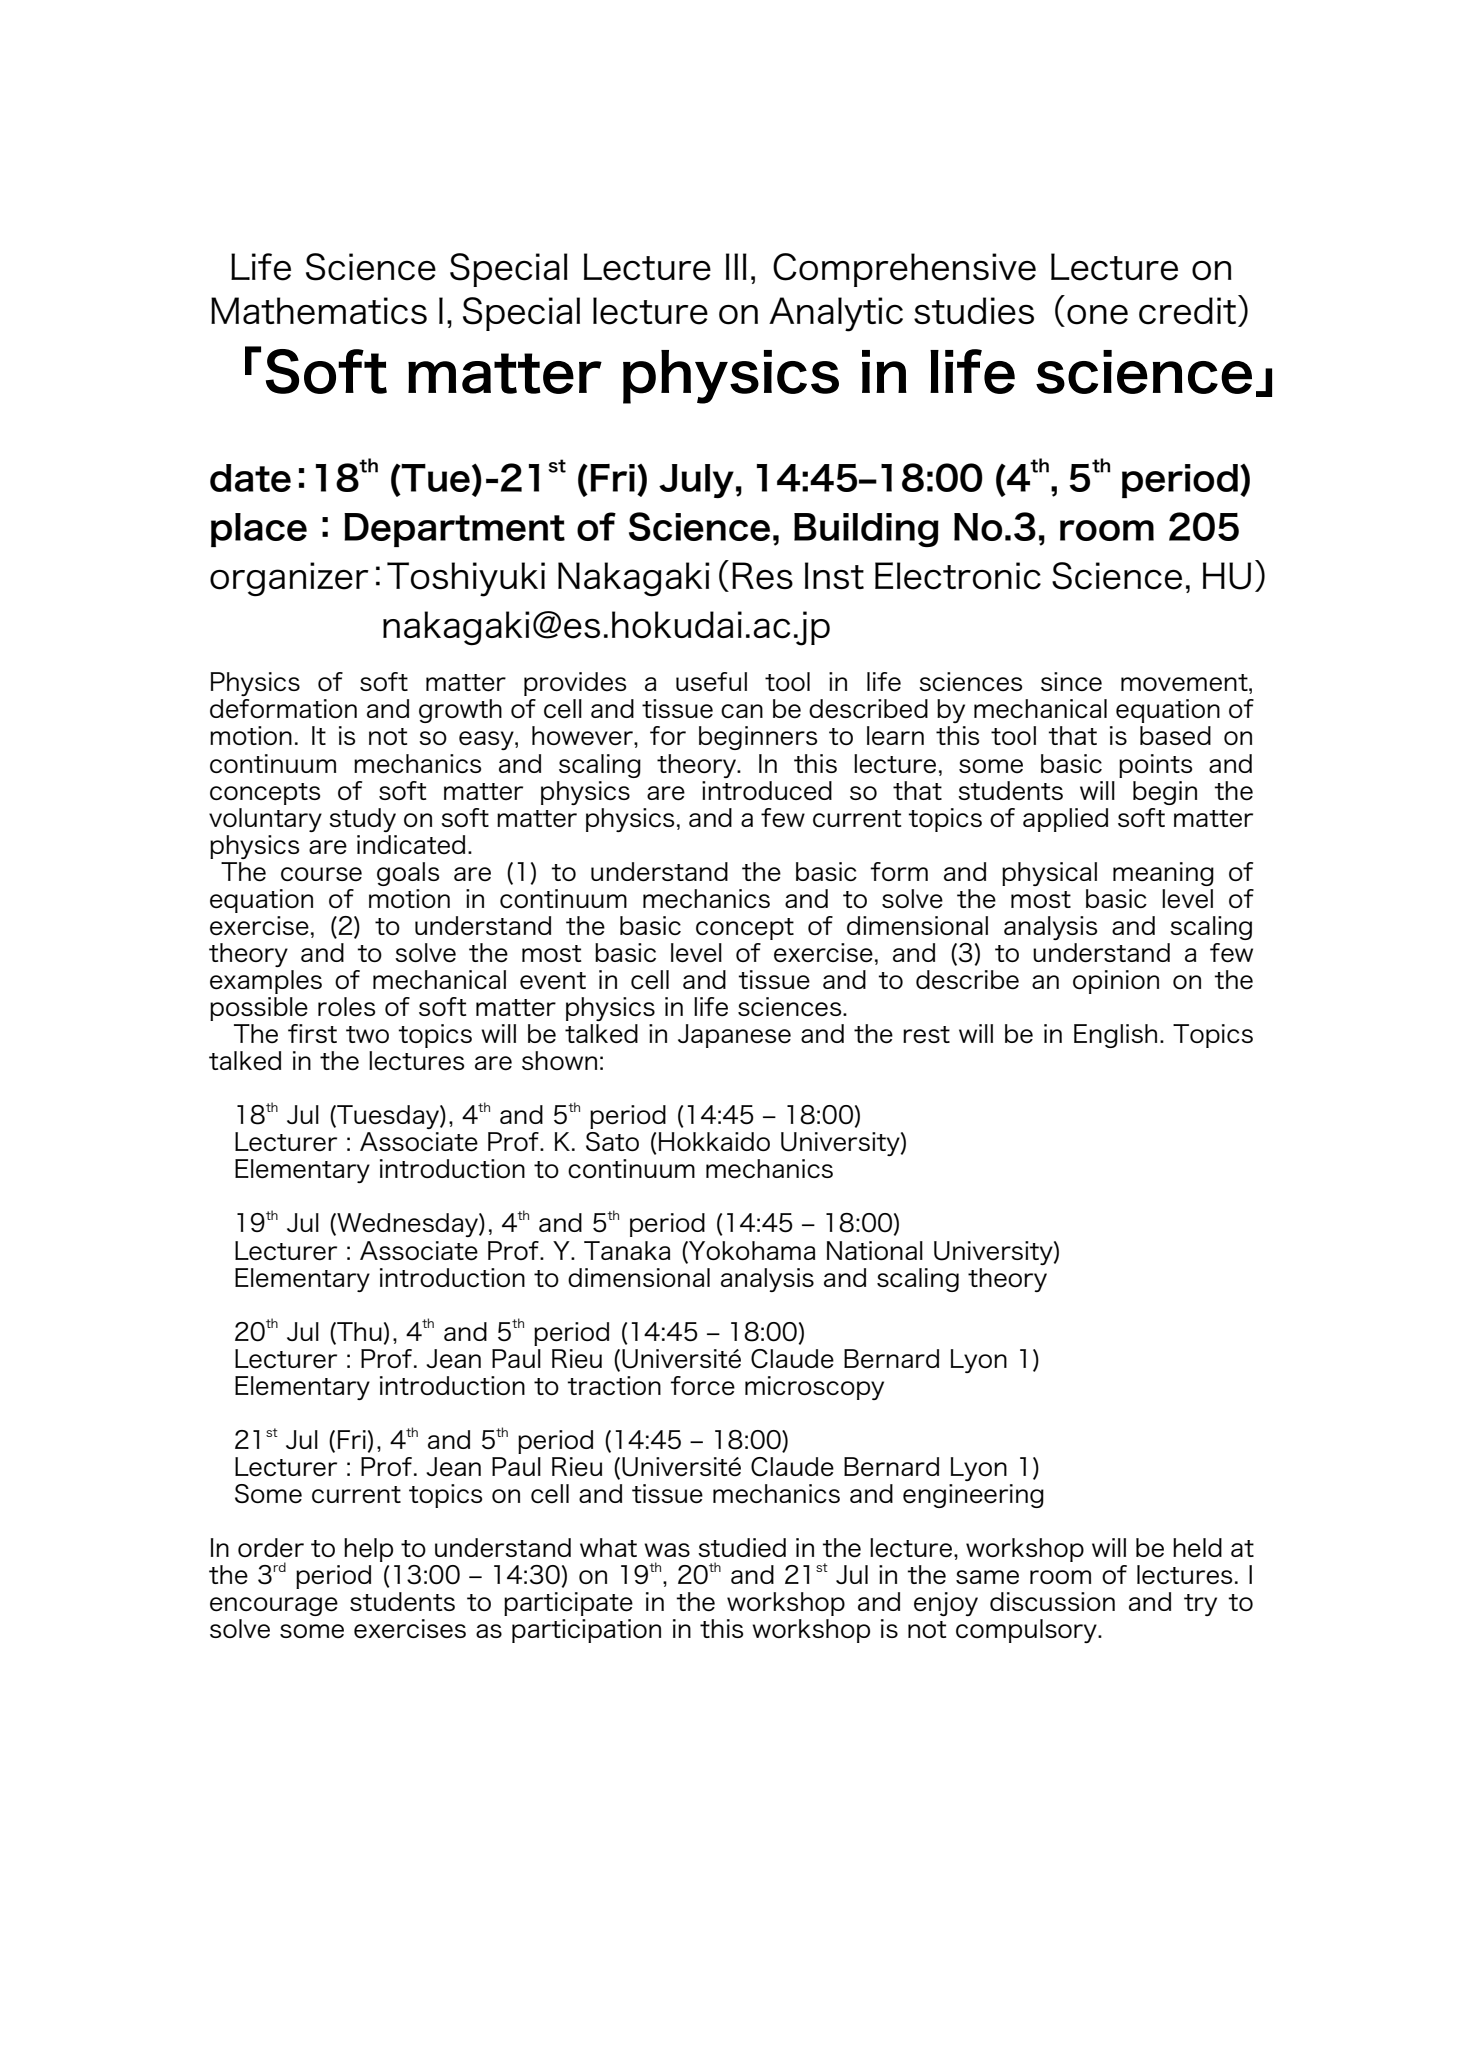 This screenshot has height=2071, width=1463. What do you see at coordinates (904, 270) in the screenshot?
I see `Comprehensive` at bounding box center [904, 270].
